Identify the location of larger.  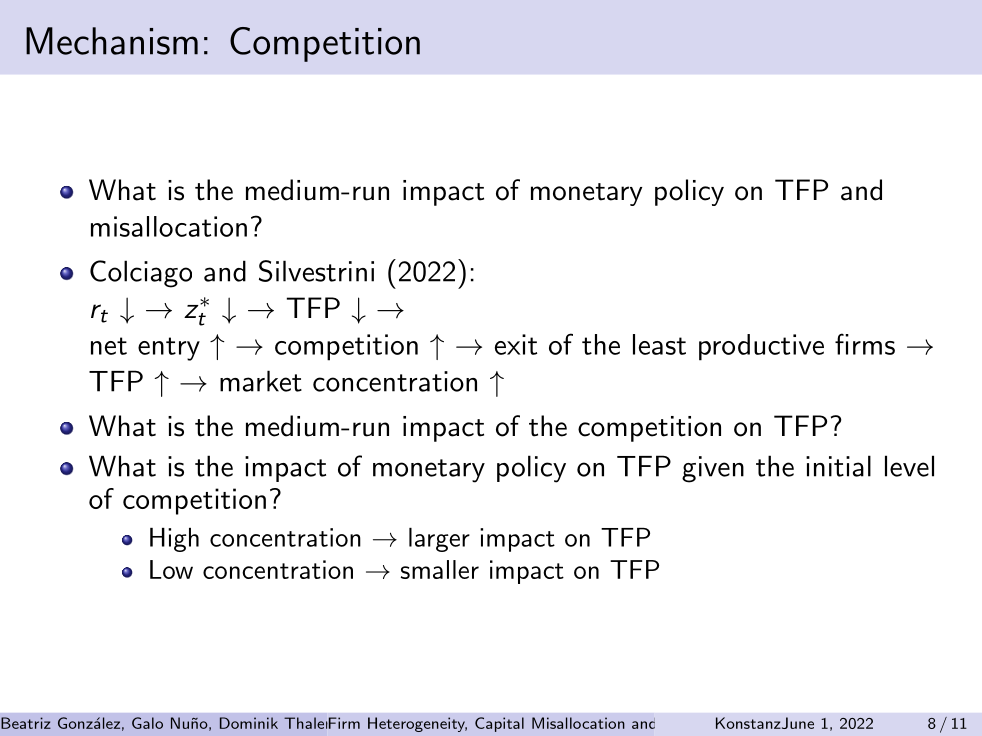
(439, 540).
